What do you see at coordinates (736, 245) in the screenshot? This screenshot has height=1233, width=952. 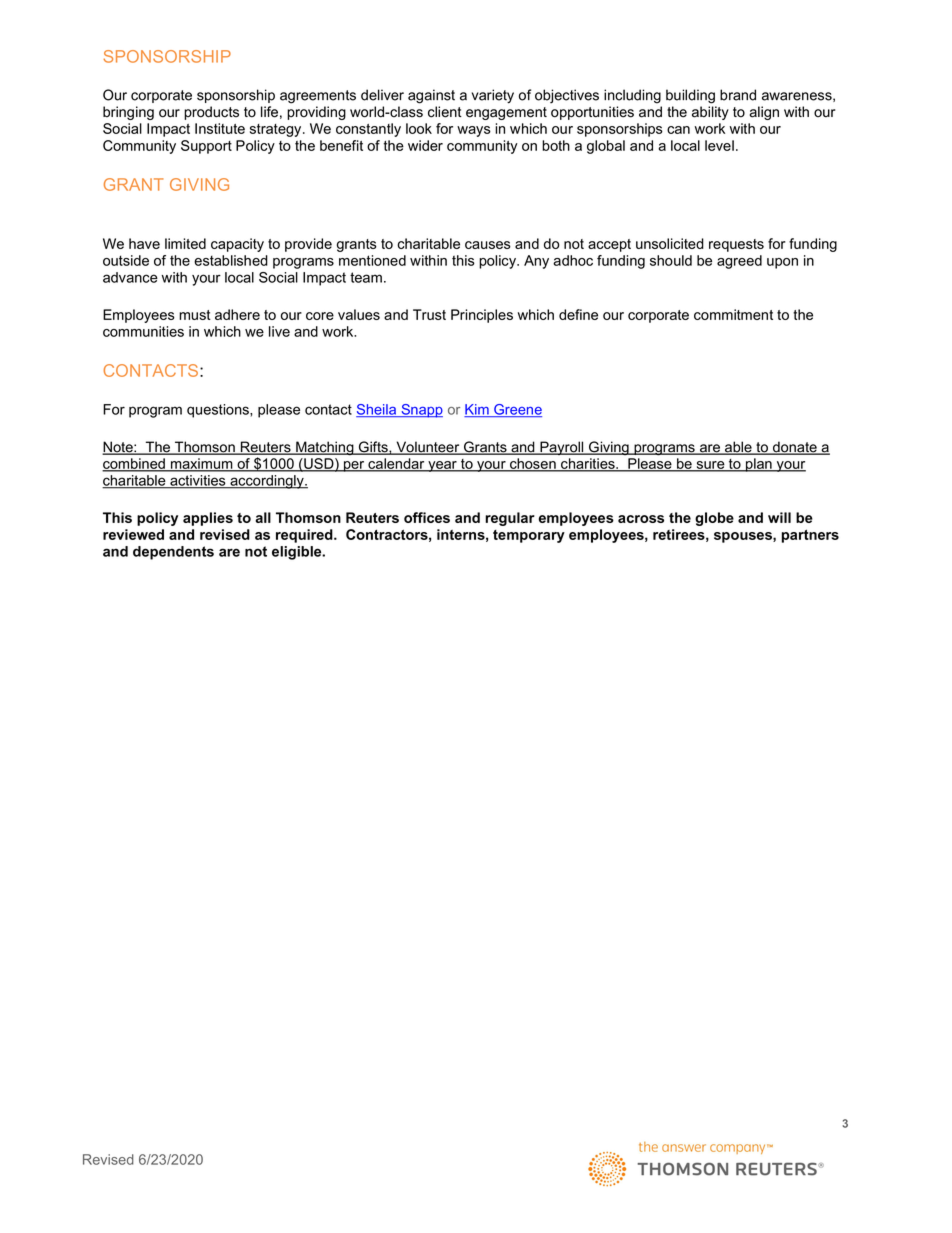 I see `requests` at bounding box center [736, 245].
